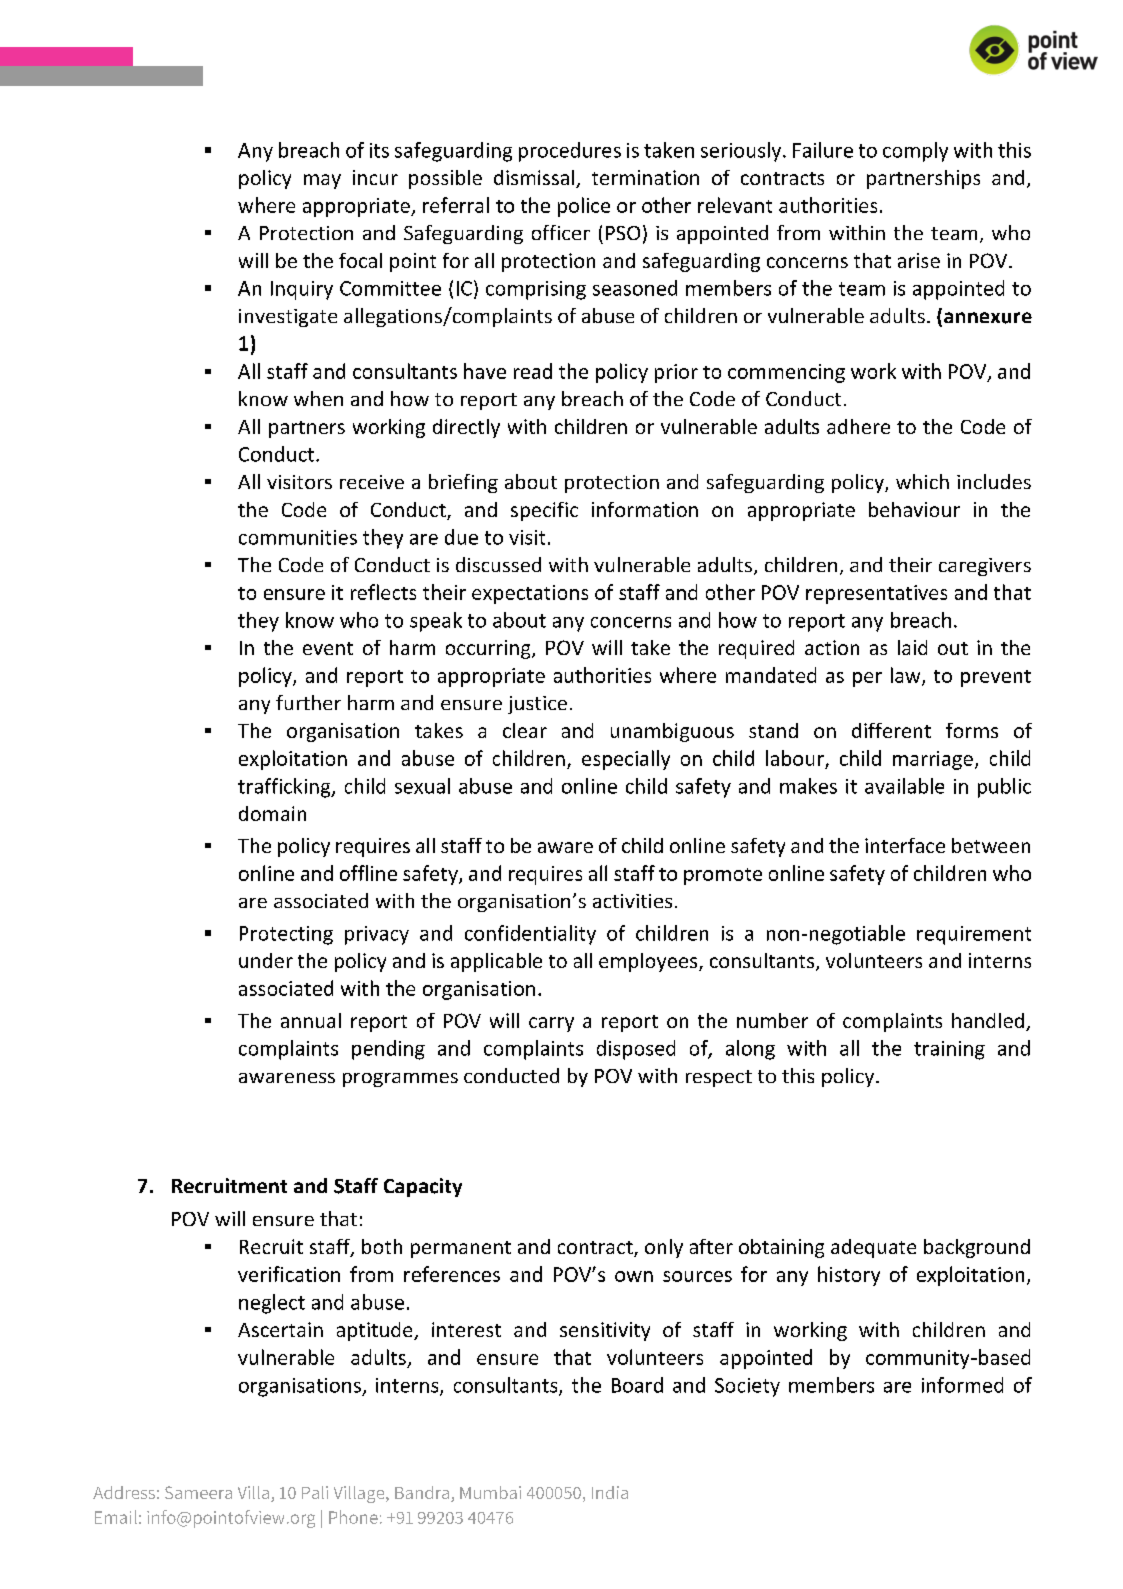 Image resolution: width=1123 pixels, height=1589 pixels. I want to click on India, so click(610, 1492).
